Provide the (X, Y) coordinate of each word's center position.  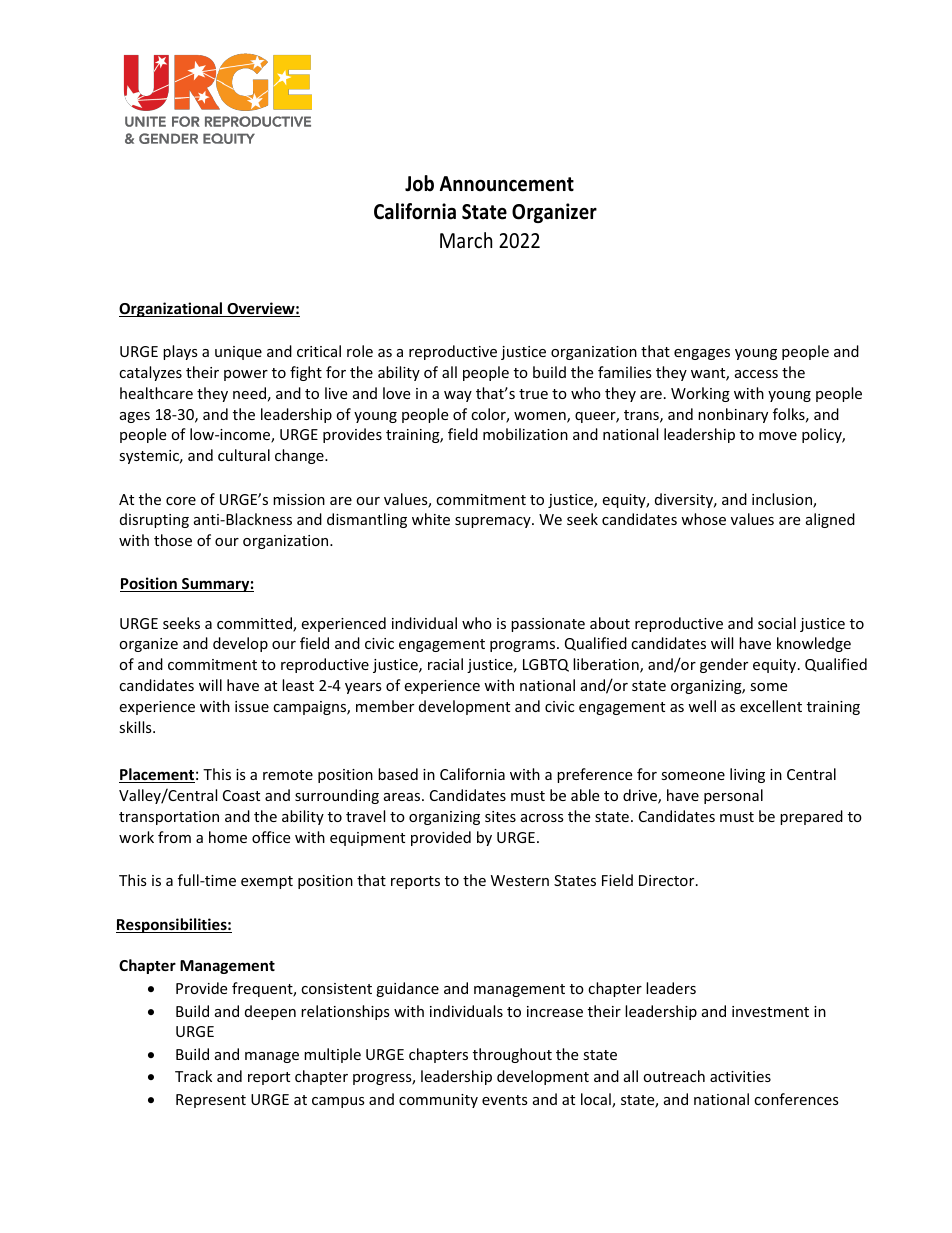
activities (740, 1076)
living (747, 775)
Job (419, 183)
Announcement (507, 184)
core (181, 501)
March (466, 240)
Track (193, 1076)
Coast (241, 795)
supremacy (494, 522)
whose (703, 519)
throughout (512, 1055)
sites (500, 816)
